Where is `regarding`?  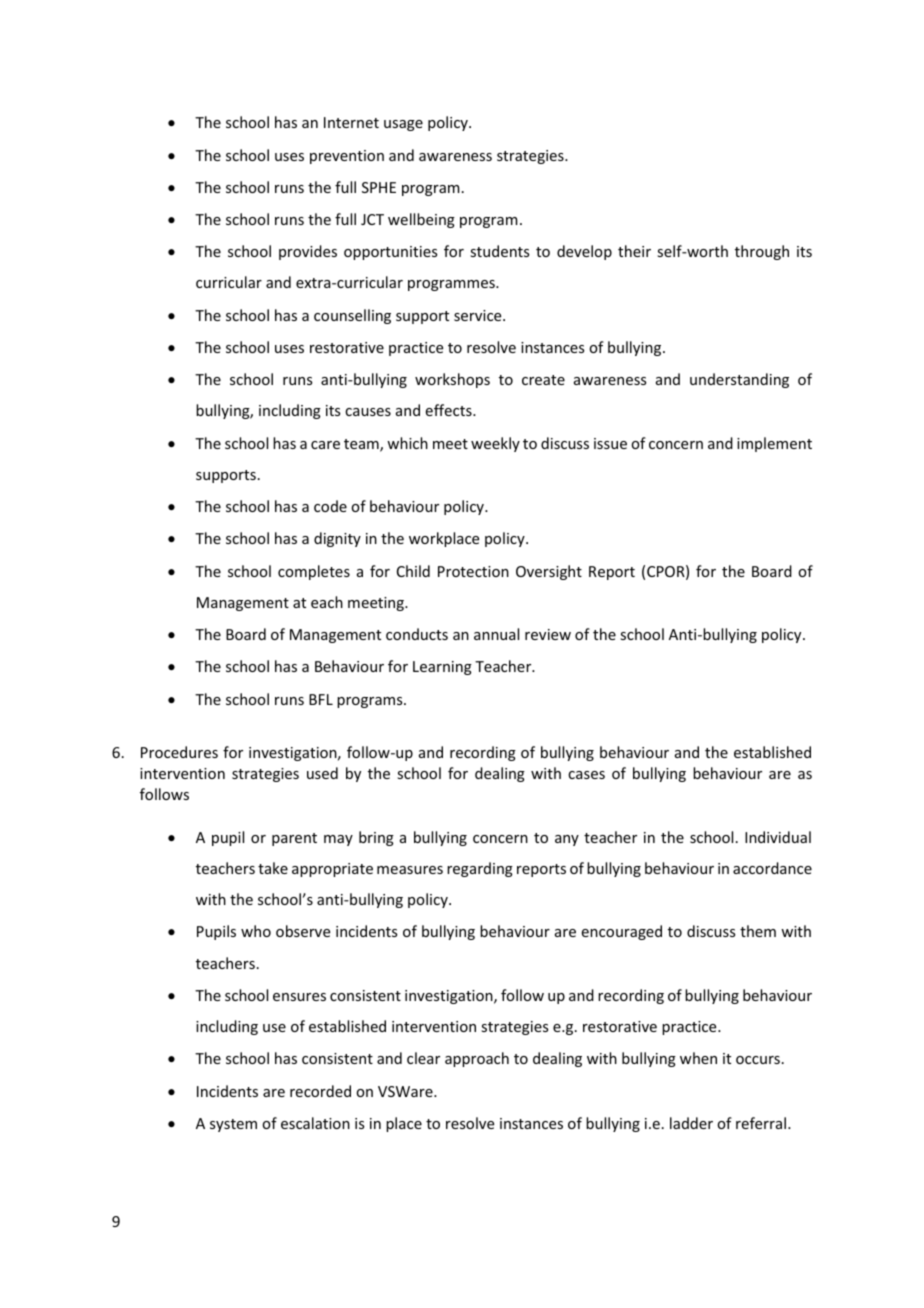 regarding is located at coordinates (480, 869).
